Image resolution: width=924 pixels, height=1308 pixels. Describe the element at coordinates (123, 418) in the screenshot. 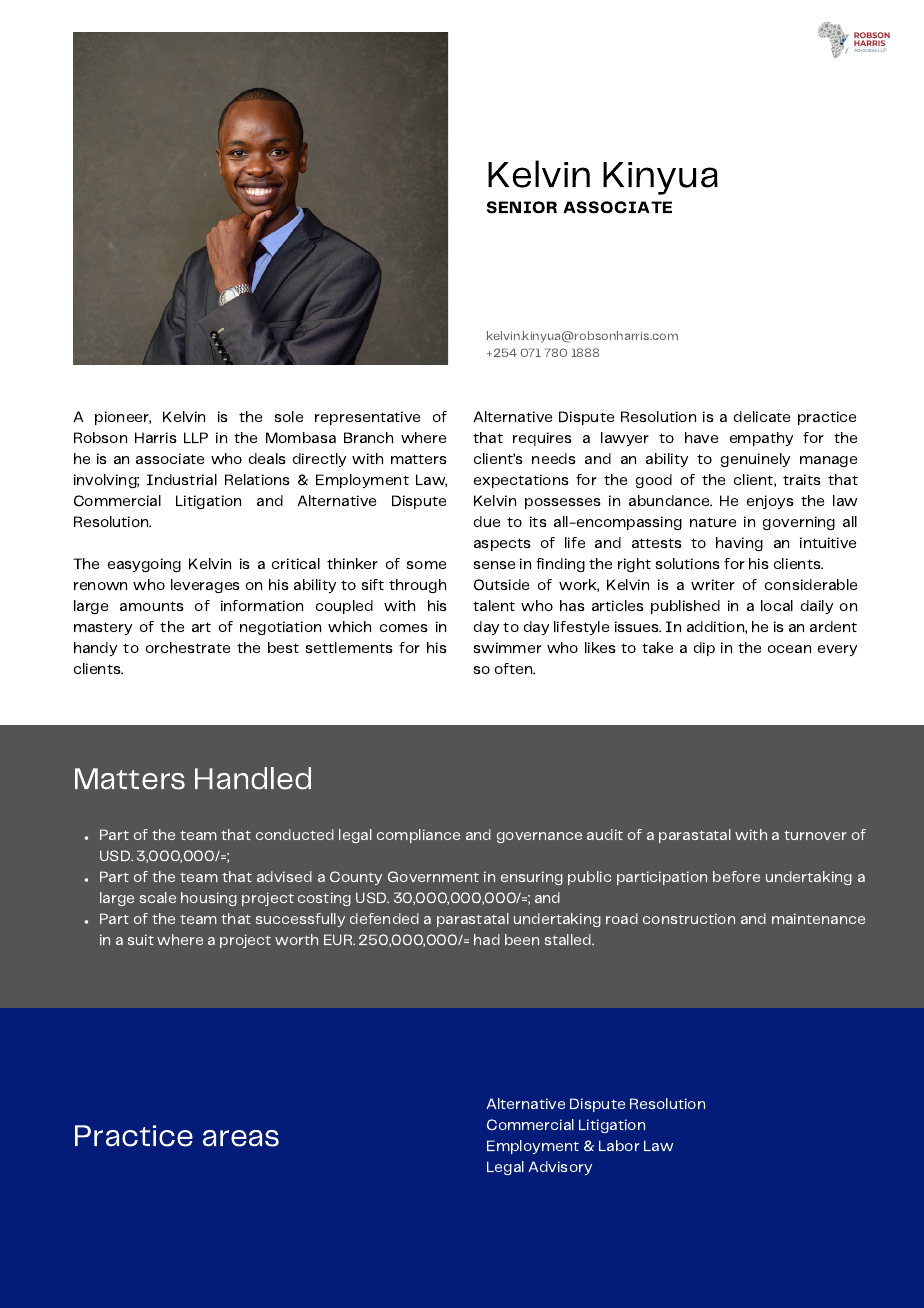

I see `pioneer` at that location.
